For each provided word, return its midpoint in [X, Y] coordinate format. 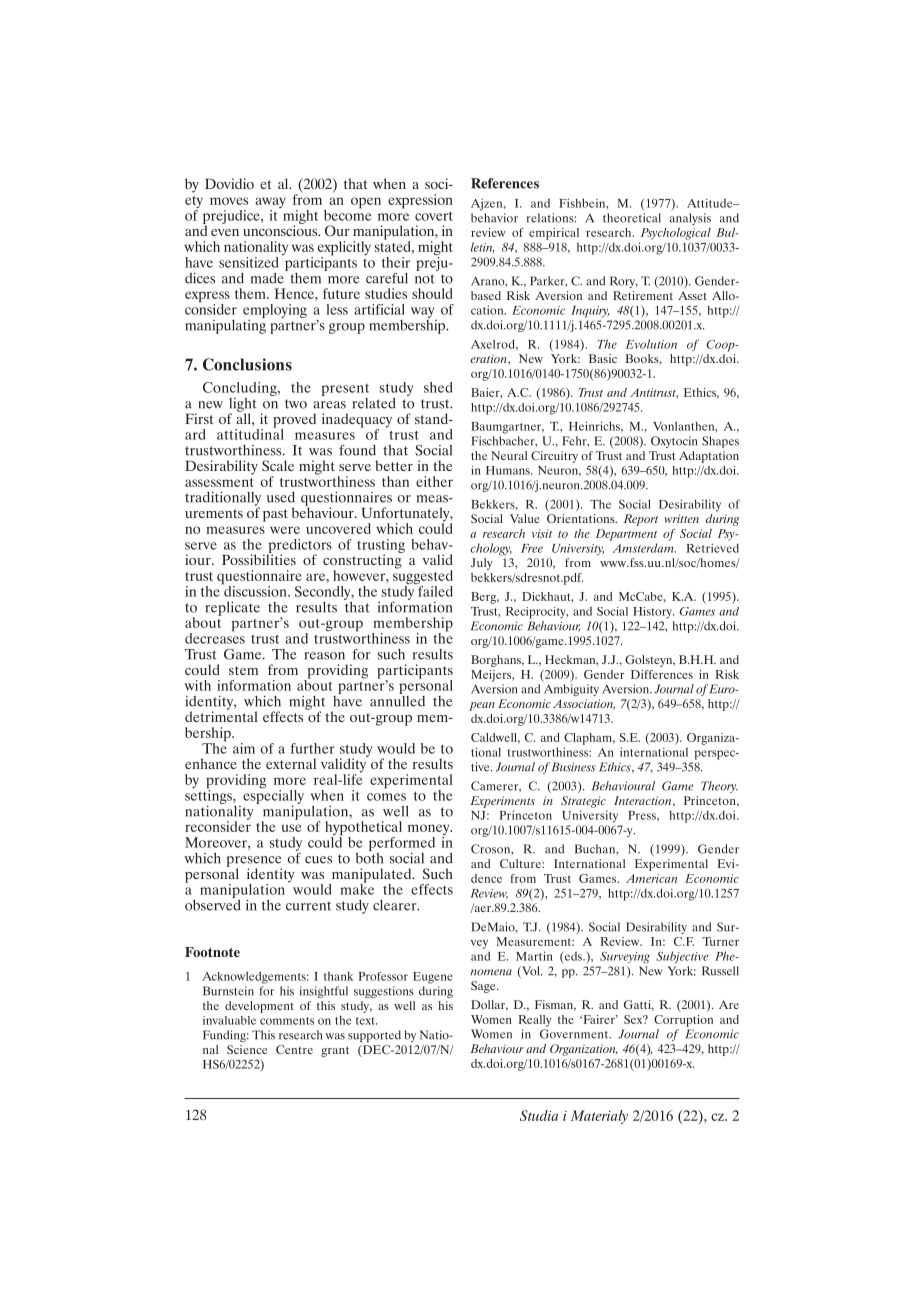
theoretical [632, 218]
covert [434, 216]
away [270, 204]
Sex [634, 1019]
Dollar [489, 1005]
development [259, 1007]
